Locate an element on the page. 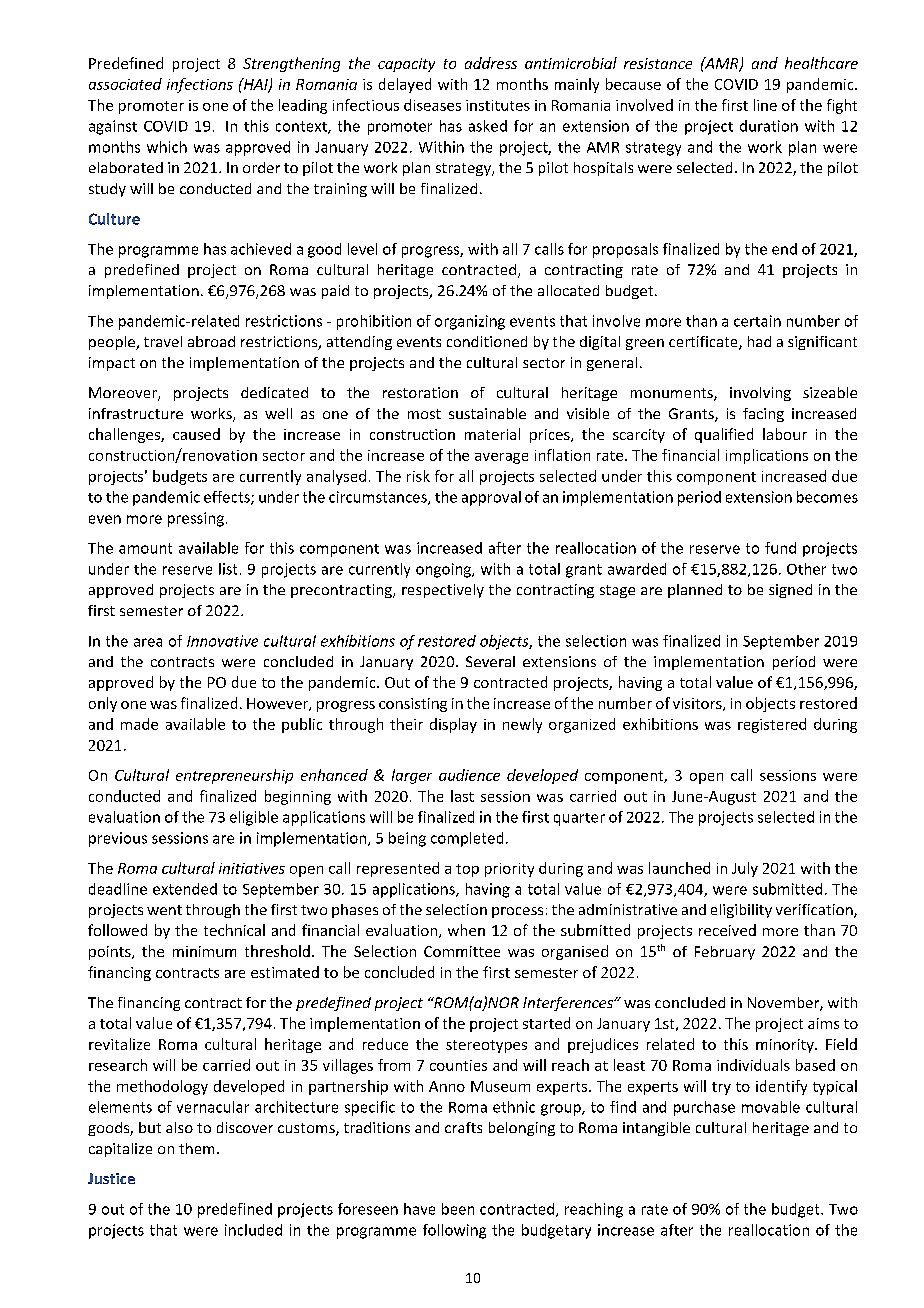  institutes is located at coordinates (498, 105).
